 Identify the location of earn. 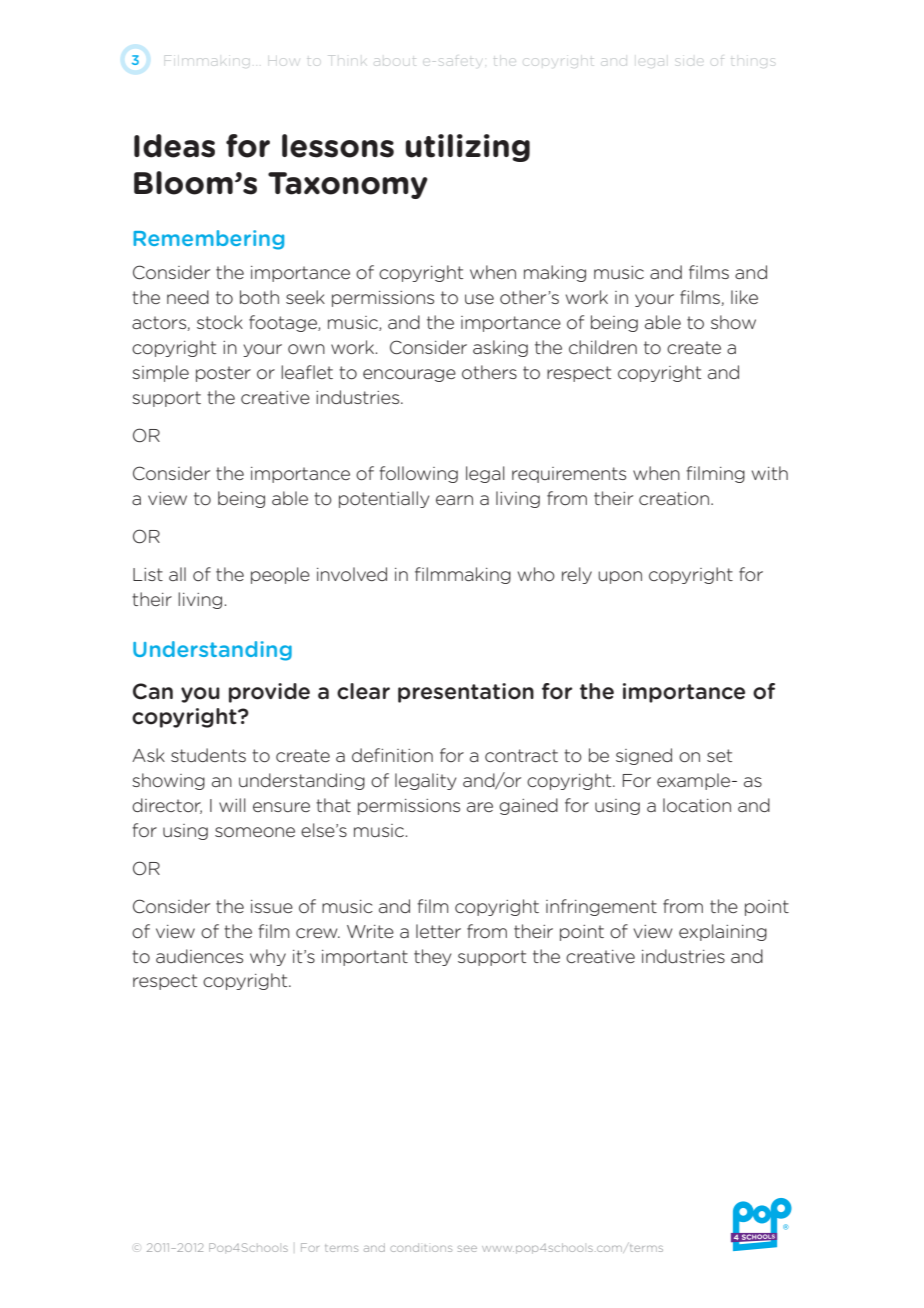
(454, 500).
